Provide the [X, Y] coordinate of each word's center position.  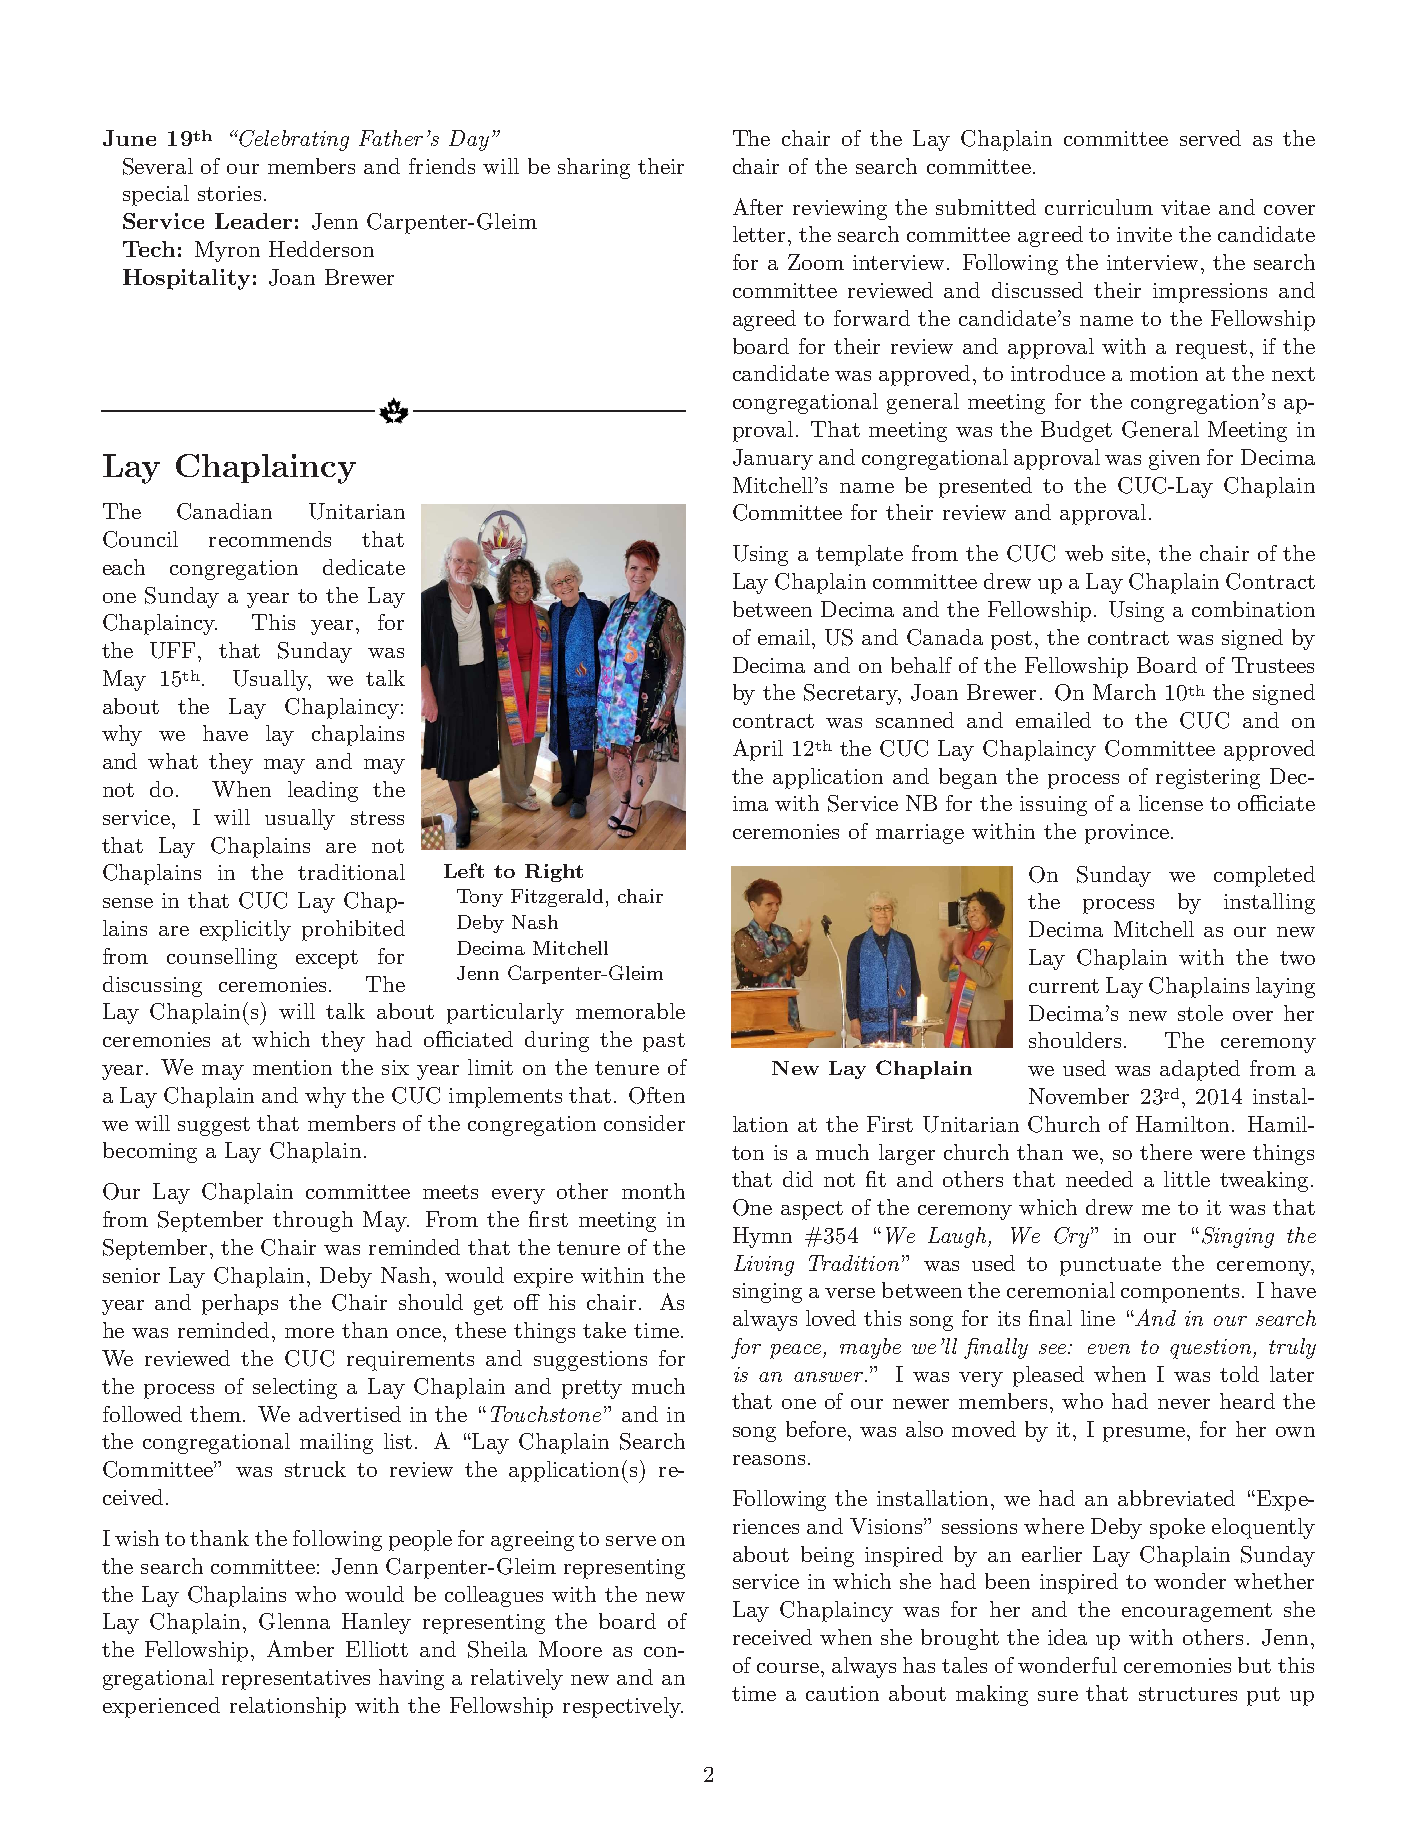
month [653, 1191]
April [758, 750]
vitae [1185, 207]
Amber [300, 1648]
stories [229, 193]
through [313, 1221]
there [1166, 1152]
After [758, 206]
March [1124, 692]
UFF [174, 650]
